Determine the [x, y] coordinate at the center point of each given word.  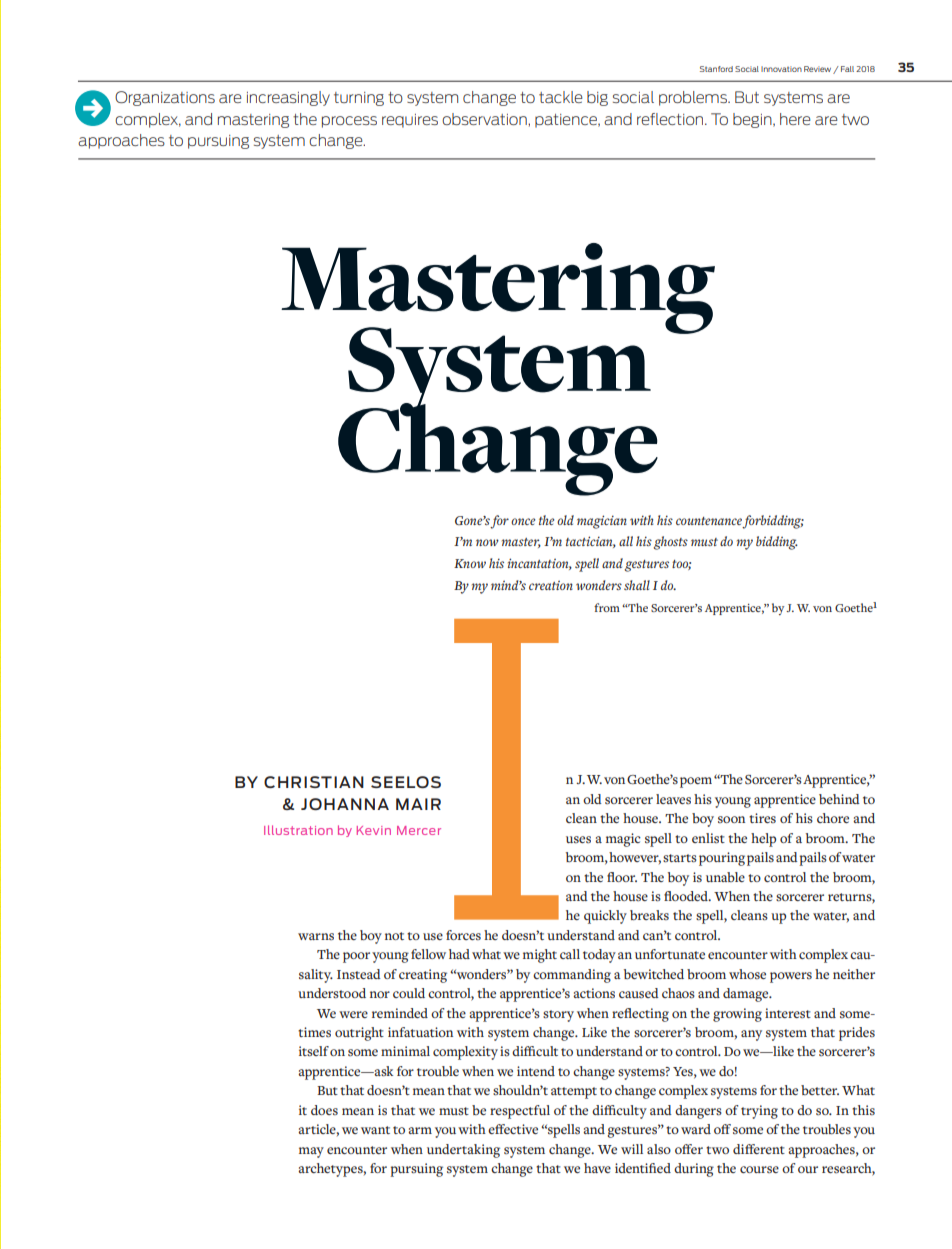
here [795, 119]
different [759, 1149]
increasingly [288, 98]
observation [485, 119]
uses [578, 839]
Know [470, 563]
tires [762, 818]
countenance [709, 521]
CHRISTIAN [314, 782]
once [523, 521]
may [311, 1152]
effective [513, 1129]
